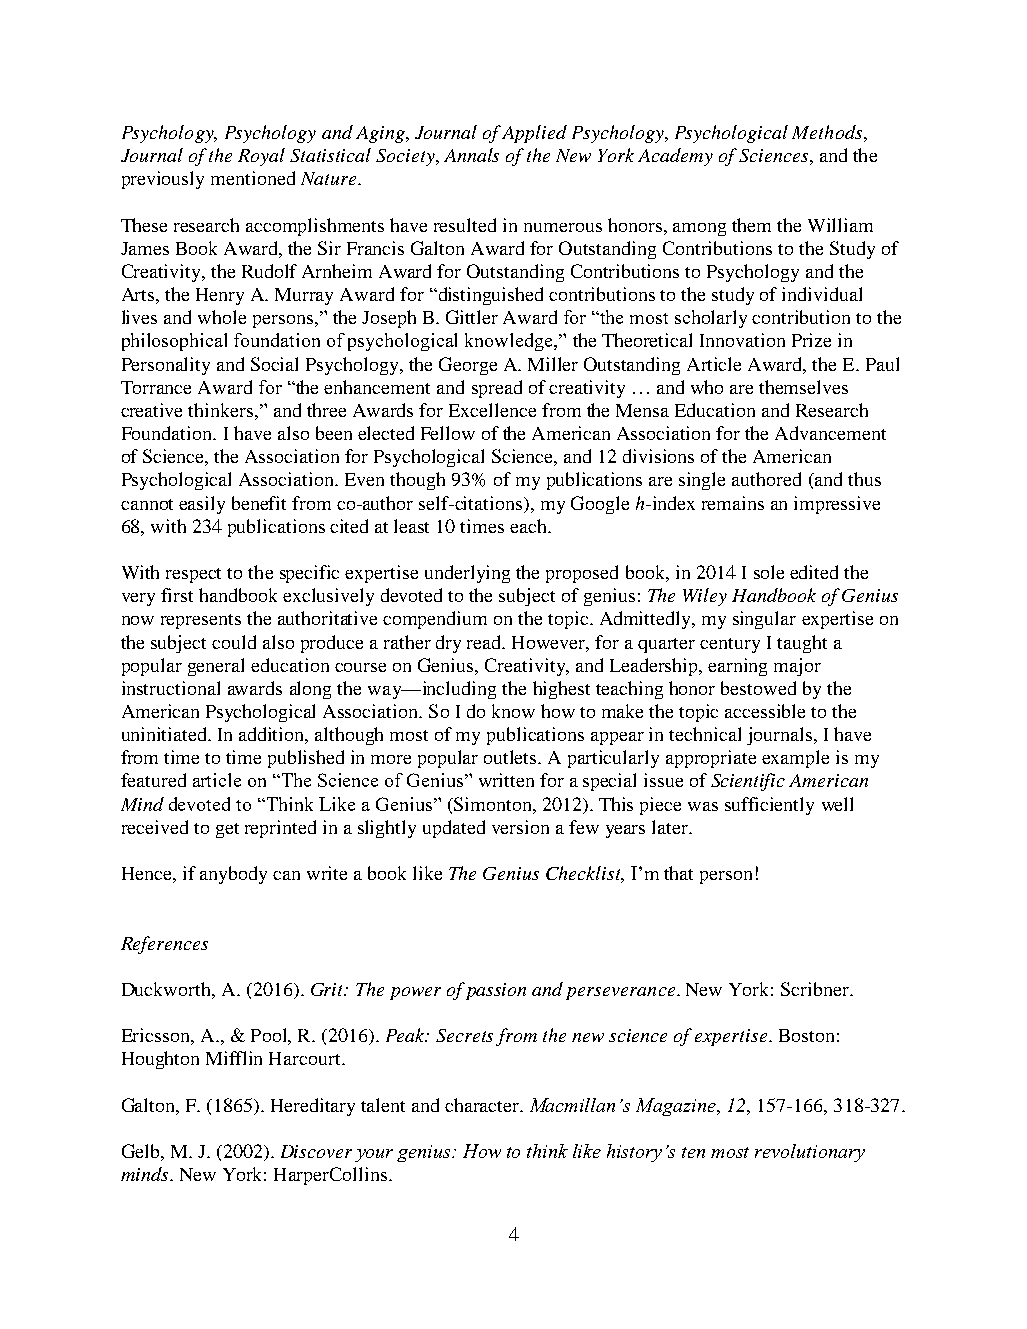 The width and height of the screenshot is (1027, 1329). What do you see at coordinates (471, 155) in the screenshot?
I see `Annals` at bounding box center [471, 155].
